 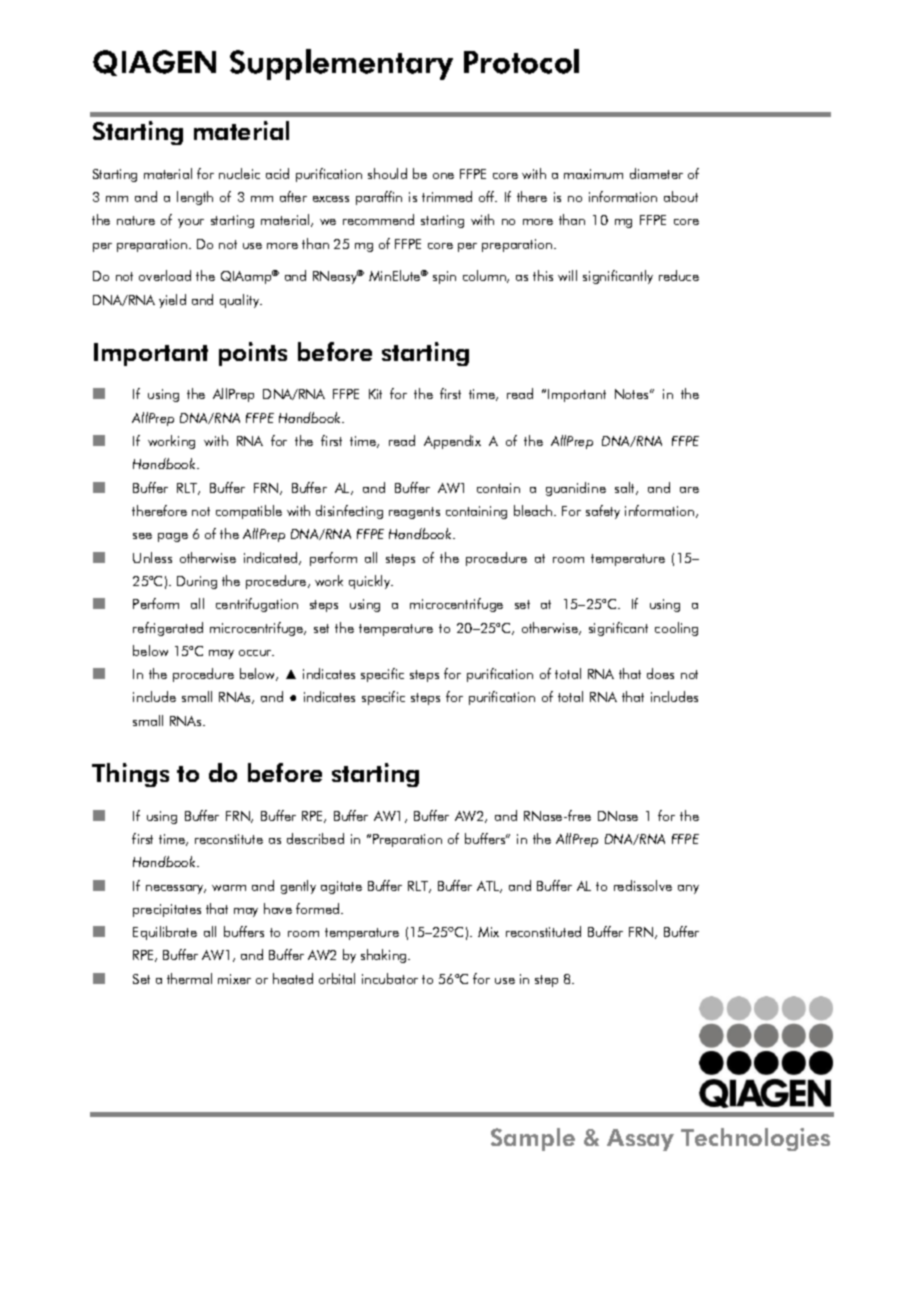 I want to click on nucleic, so click(x=239, y=173).
